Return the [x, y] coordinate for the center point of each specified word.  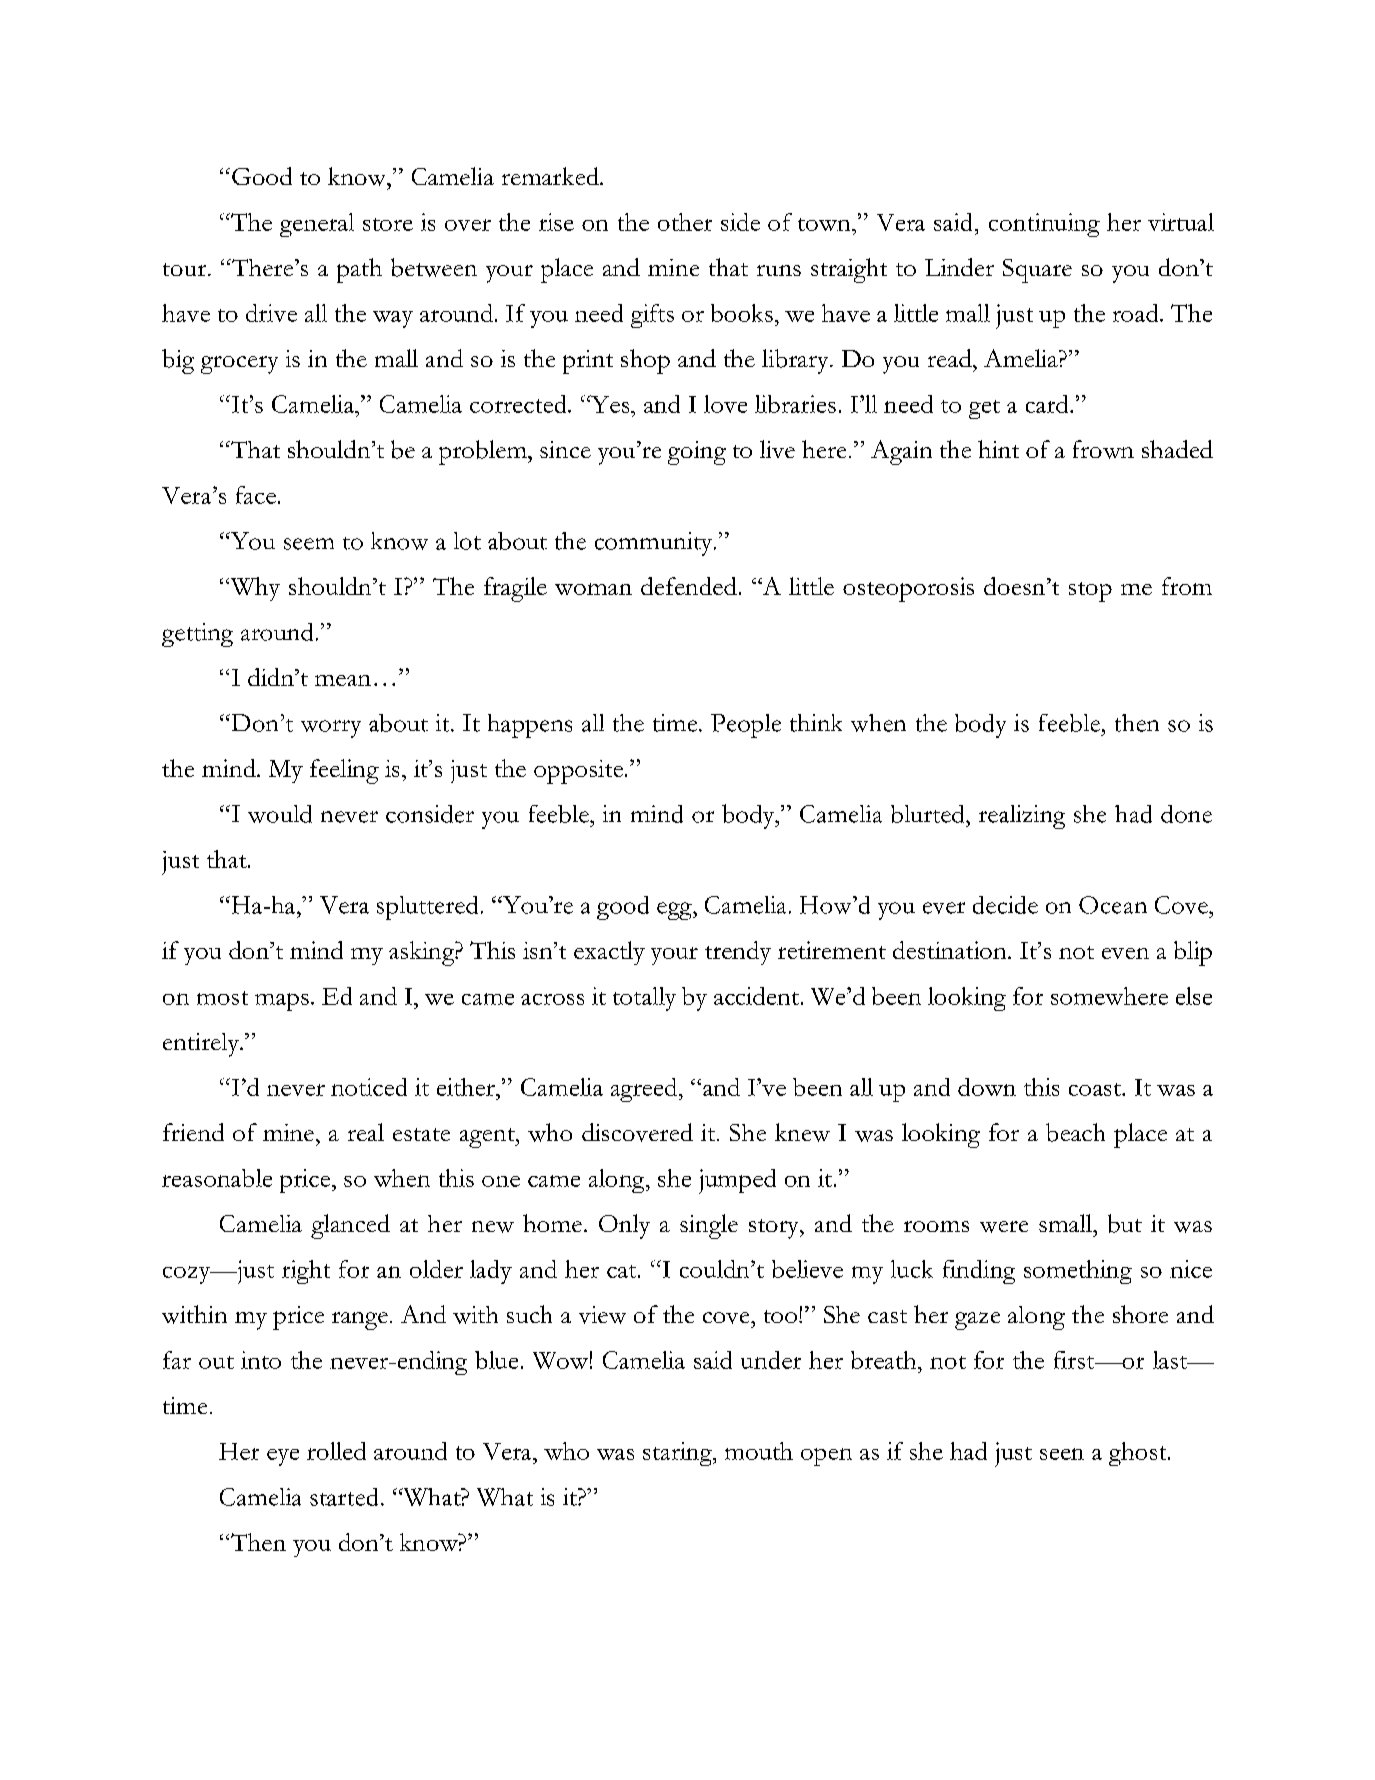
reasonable [217, 1178]
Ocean [1113, 905]
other [685, 222]
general [317, 225]
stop [1090, 592]
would [280, 814]
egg [675, 911]
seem [309, 544]
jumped [737, 1181]
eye [283, 1457]
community [655, 544]
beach [1075, 1132]
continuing [1044, 225]
